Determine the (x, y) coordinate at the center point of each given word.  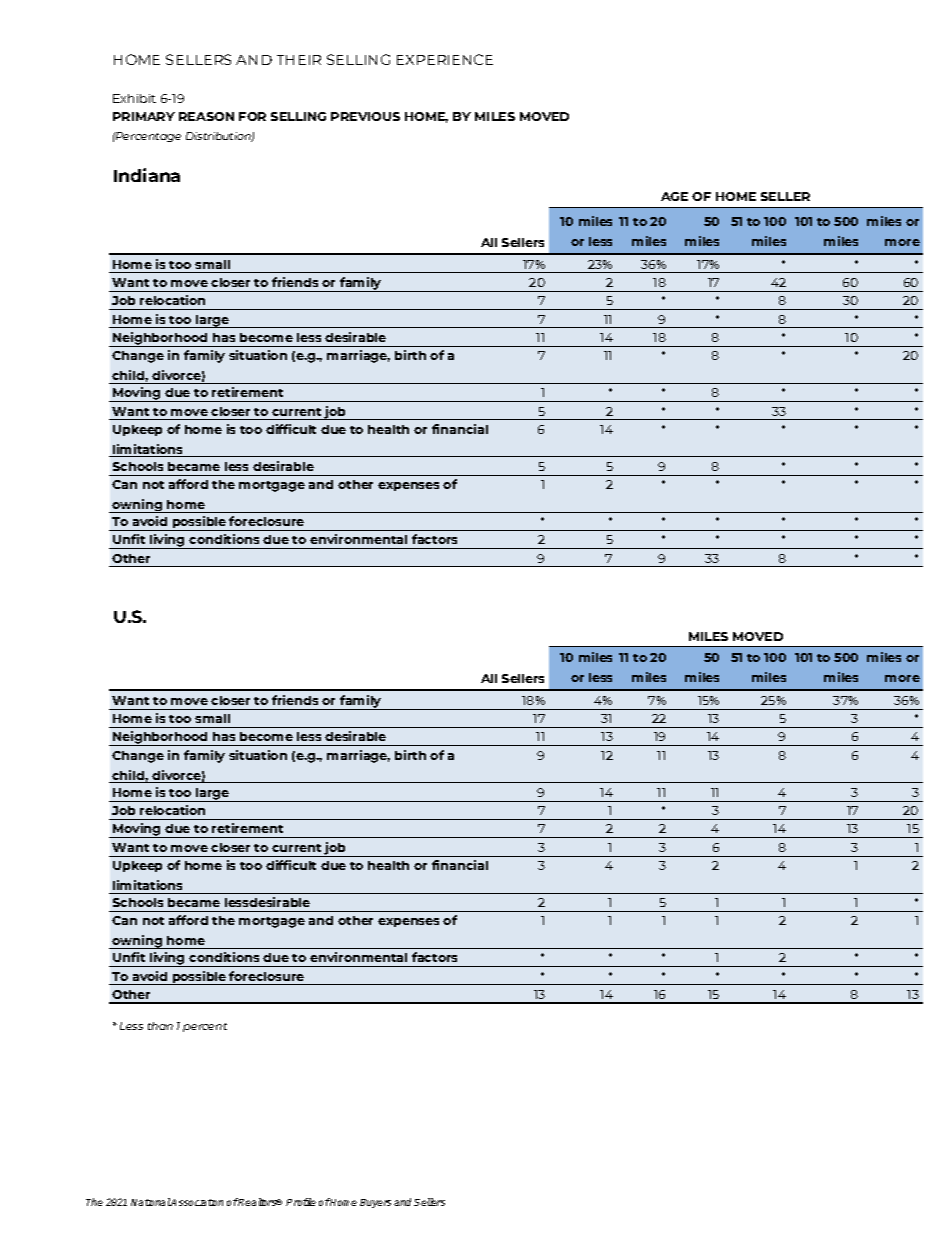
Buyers (375, 1203)
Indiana (147, 175)
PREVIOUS (365, 116)
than (160, 1026)
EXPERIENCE (445, 59)
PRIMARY (144, 116)
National (151, 1202)
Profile (301, 1202)
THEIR (299, 60)
